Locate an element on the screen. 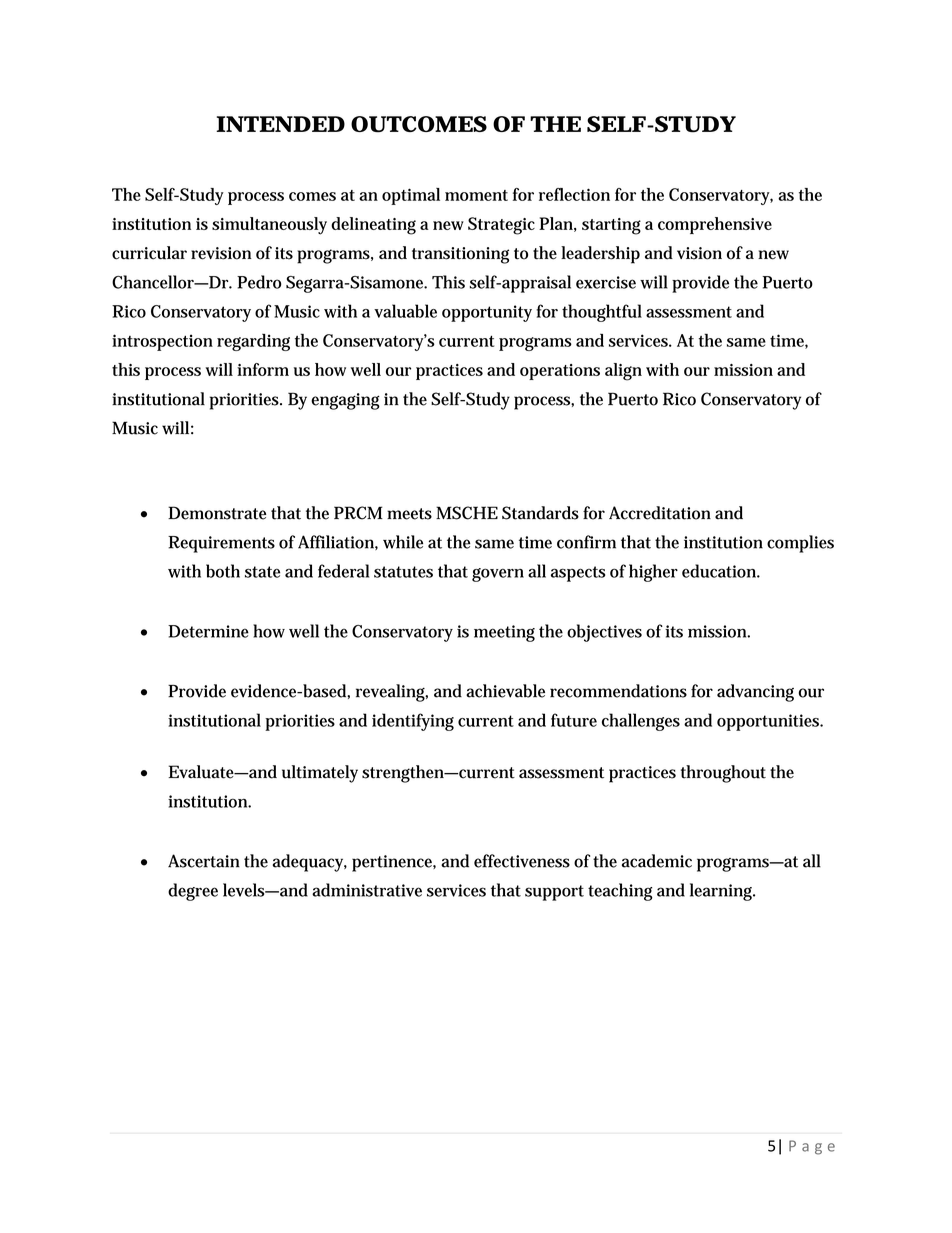 This screenshot has width=952, height=1233. complies is located at coordinates (800, 544).
